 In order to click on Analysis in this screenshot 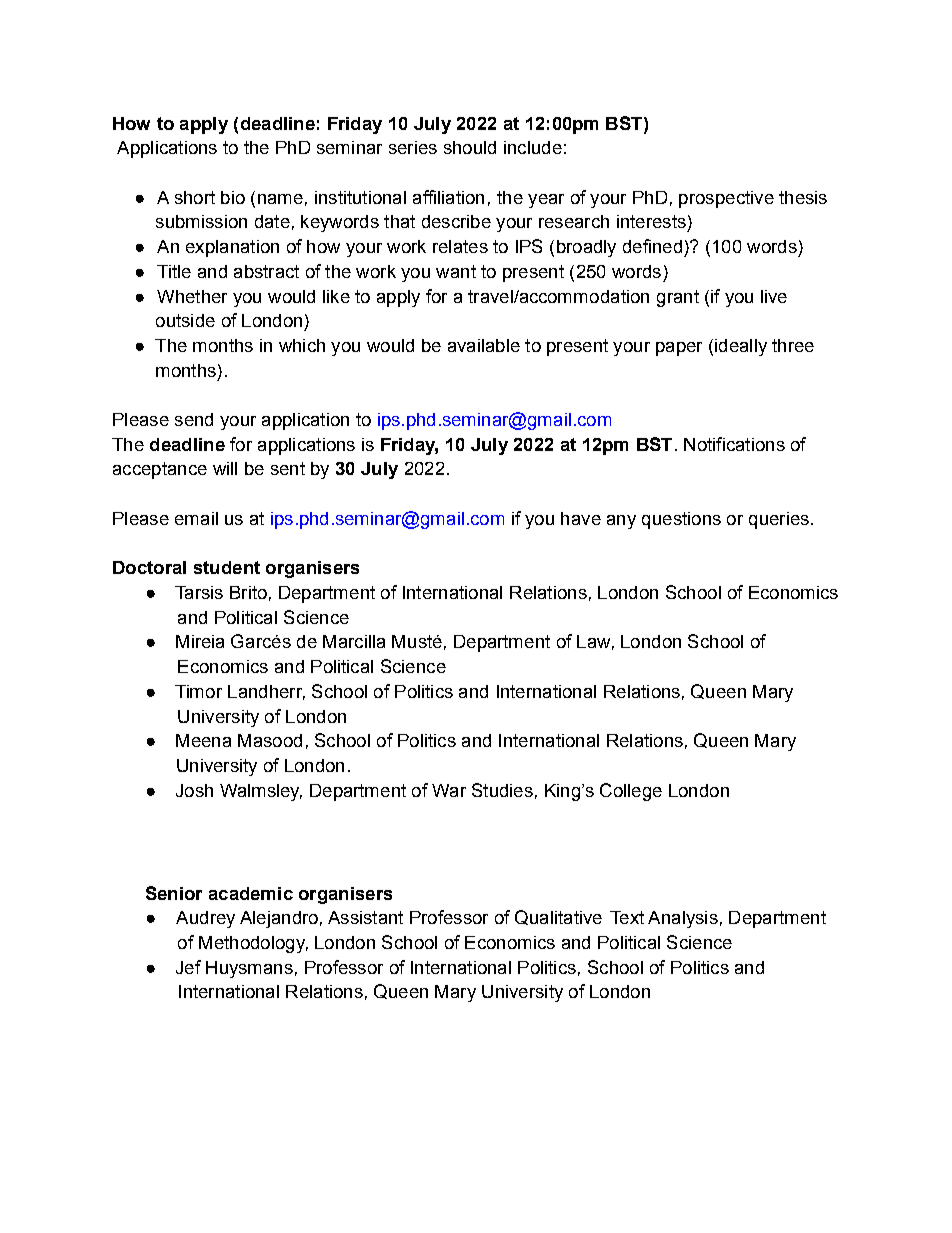, I will do `click(683, 919)`.
